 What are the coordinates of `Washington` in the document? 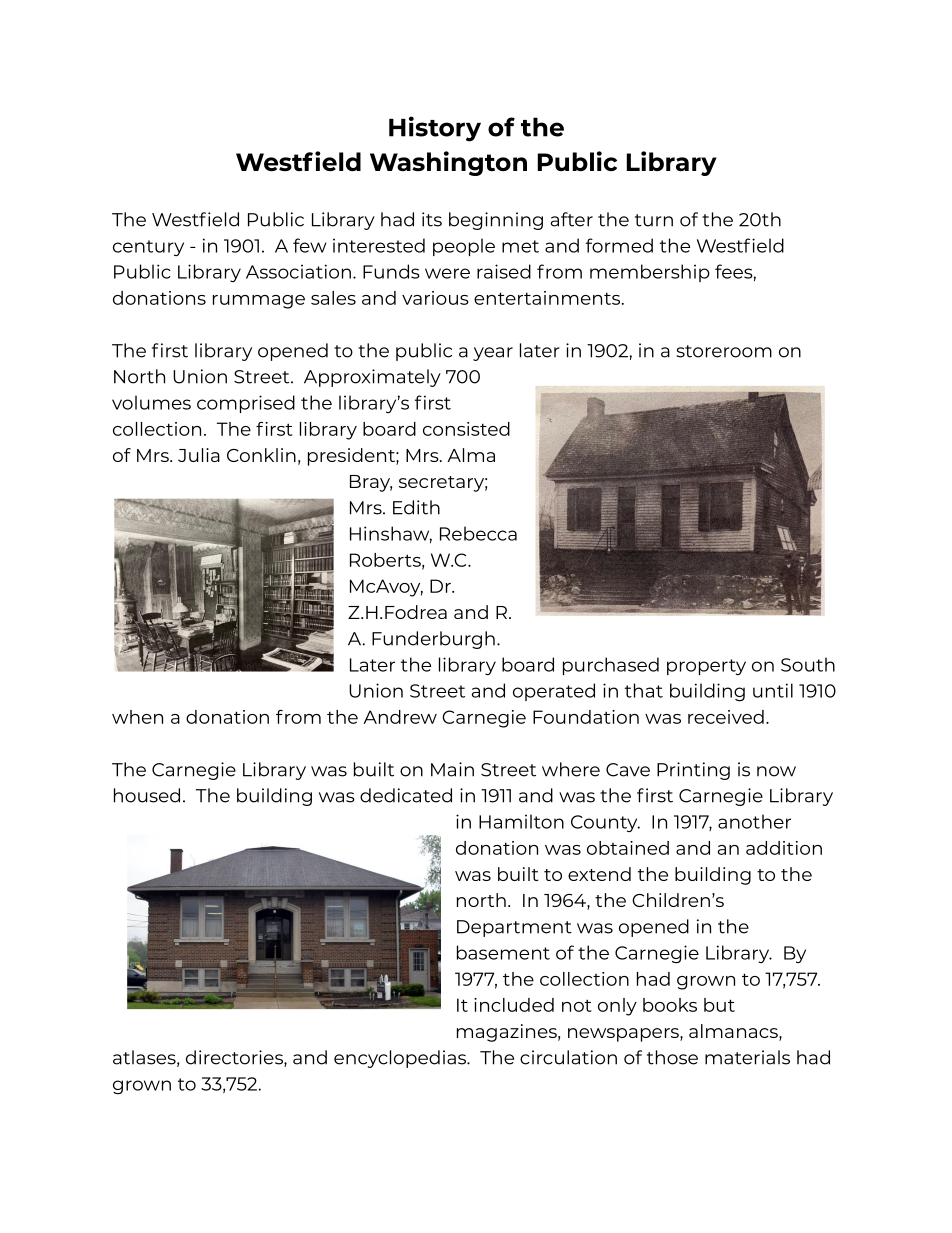 It's located at (448, 163).
